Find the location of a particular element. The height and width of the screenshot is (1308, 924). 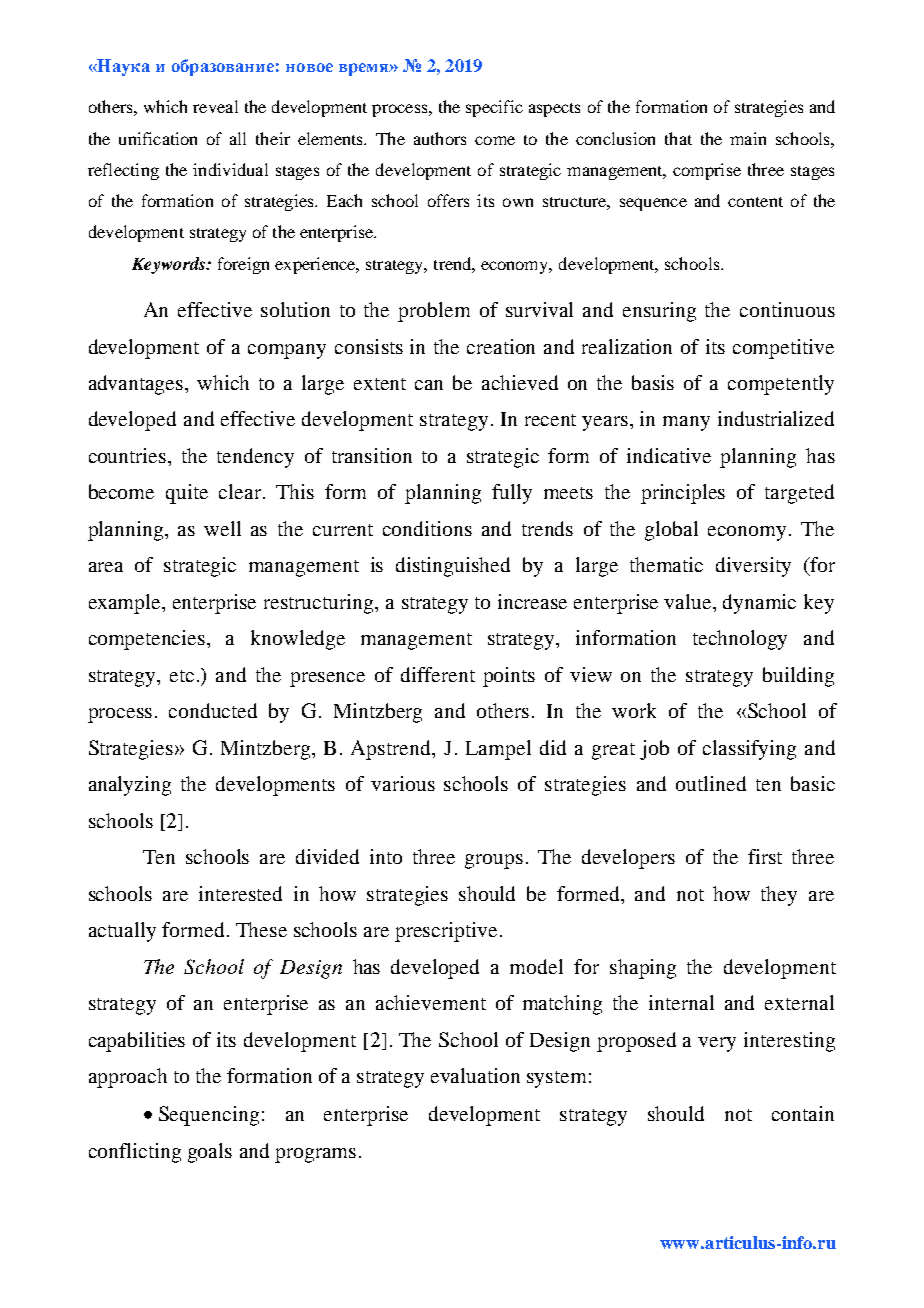

evaluation is located at coordinates (475, 1075).
